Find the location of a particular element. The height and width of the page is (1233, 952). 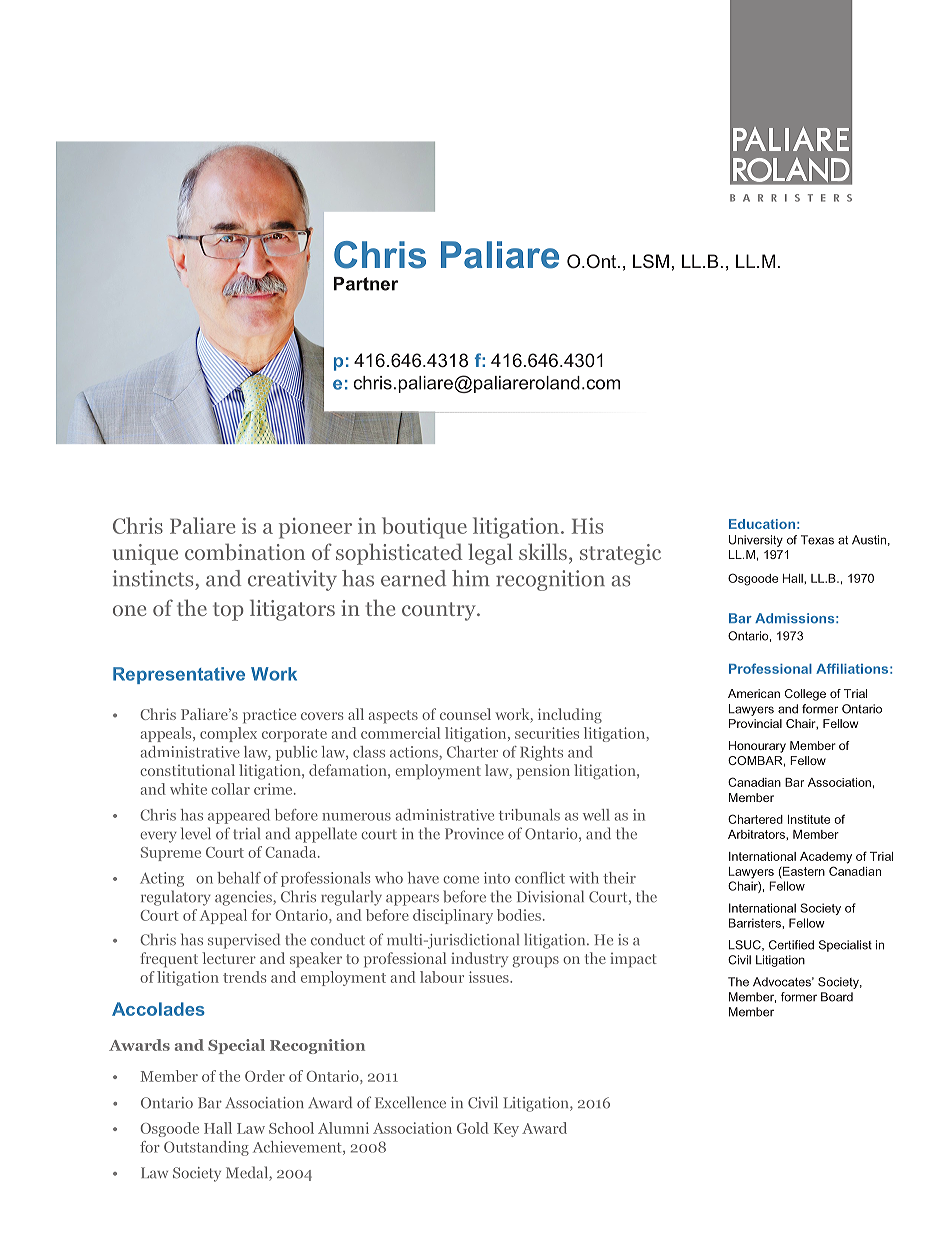

Key is located at coordinates (506, 1130).
